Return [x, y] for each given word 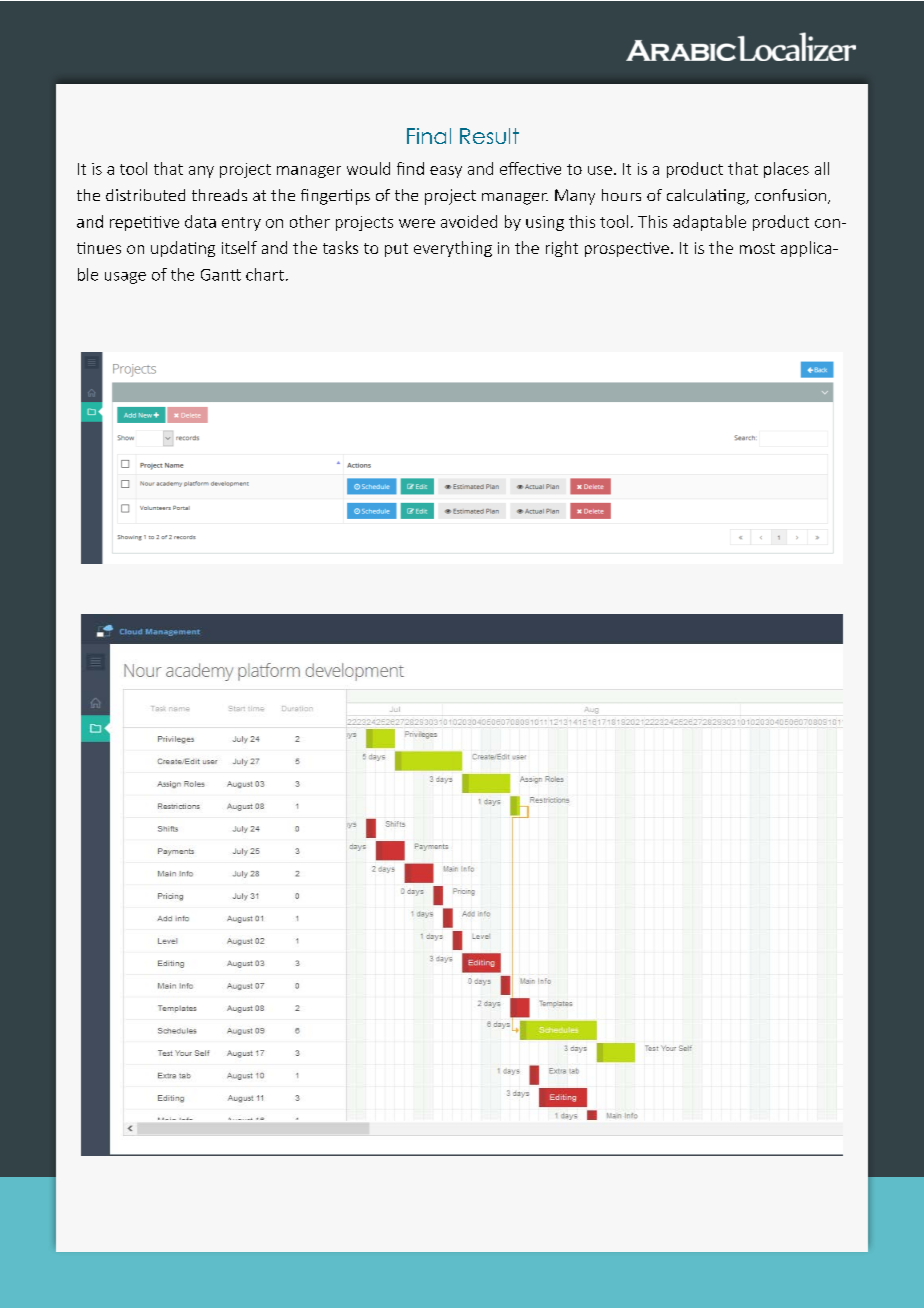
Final [429, 136]
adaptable [709, 223]
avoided [469, 221]
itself [239, 247]
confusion [790, 195]
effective [530, 168]
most [757, 248]
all [822, 168]
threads [219, 195]
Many [575, 197]
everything [453, 249]
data [200, 221]
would [368, 168]
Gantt [221, 275]
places [786, 170]
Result [489, 136]
